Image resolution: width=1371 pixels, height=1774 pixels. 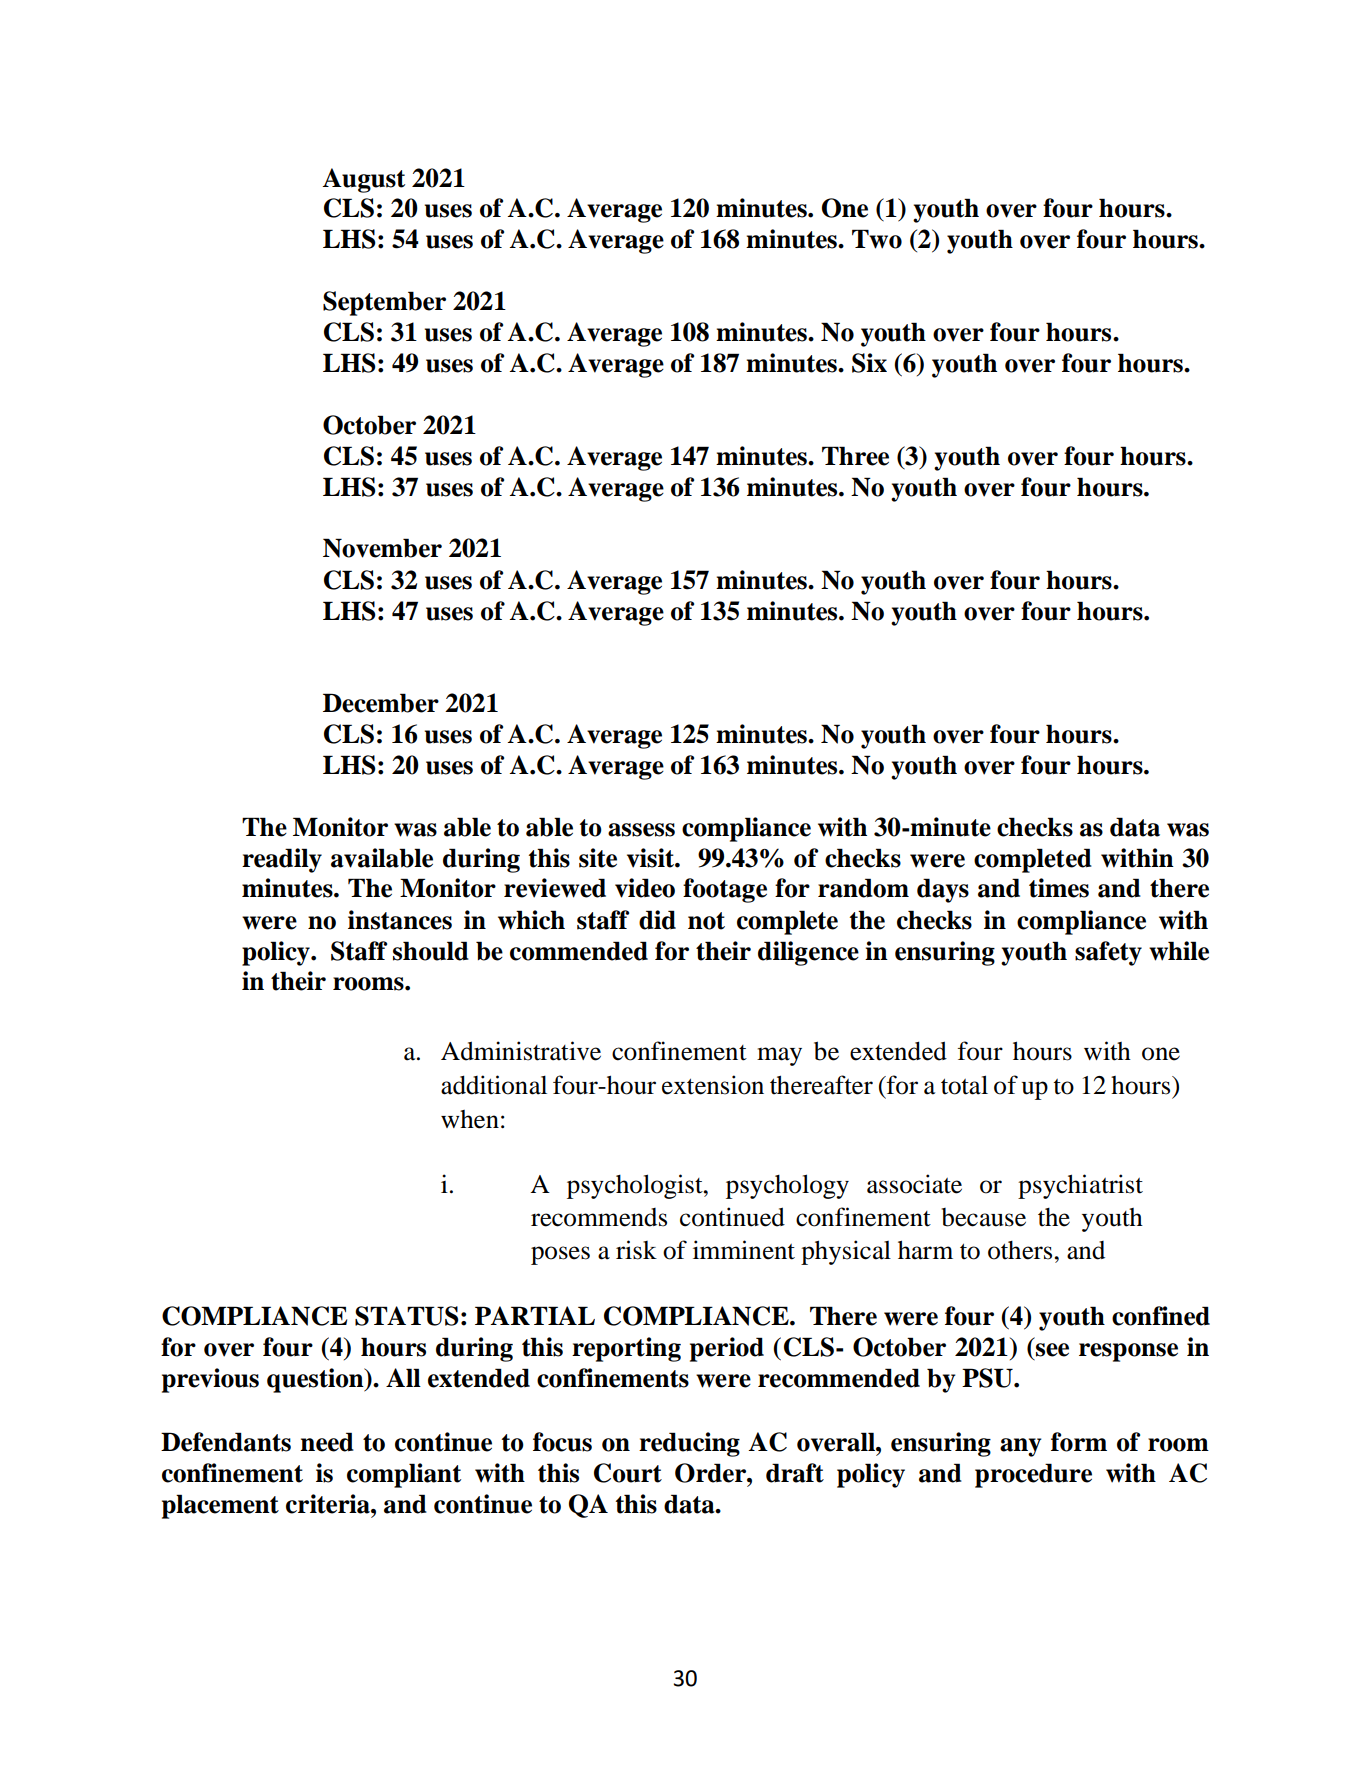 What do you see at coordinates (869, 363) in the screenshot?
I see `Six` at bounding box center [869, 363].
